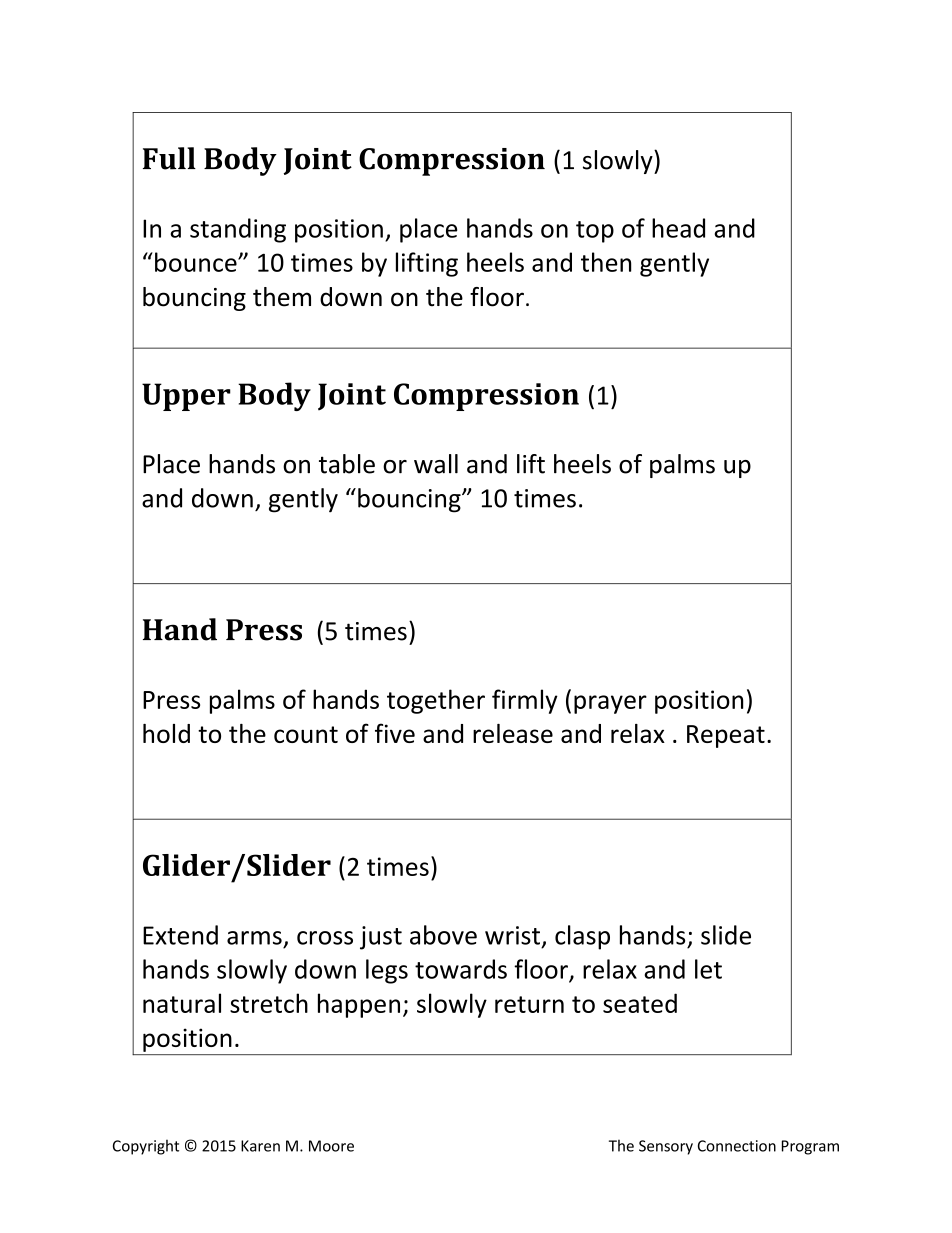 The image size is (952, 1233). Describe the element at coordinates (254, 938) in the document. I see `arms` at that location.
